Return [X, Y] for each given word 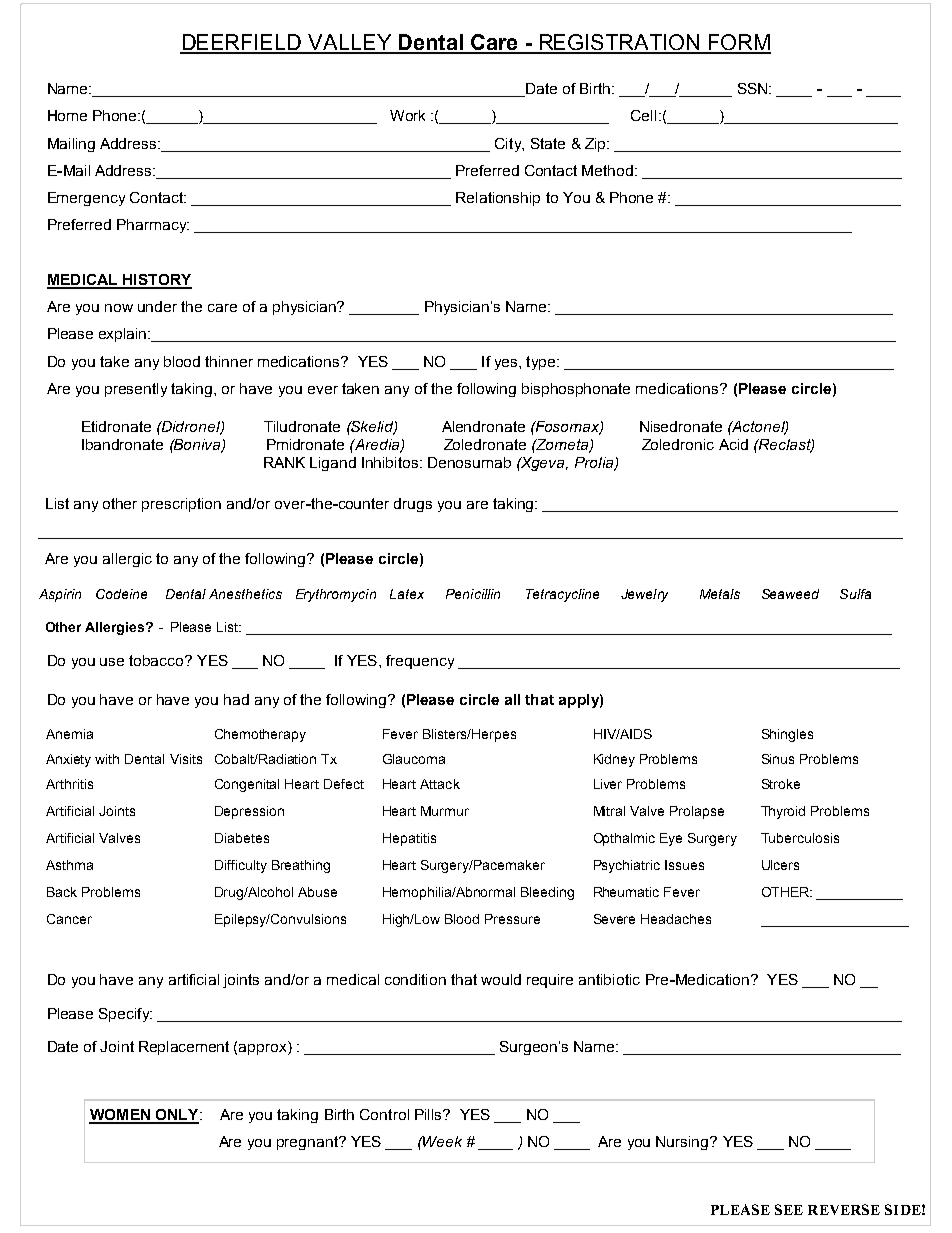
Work [407, 115]
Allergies [116, 628]
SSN [754, 88]
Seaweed [790, 594]
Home [67, 115]
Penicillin [473, 594]
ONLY [177, 1116]
